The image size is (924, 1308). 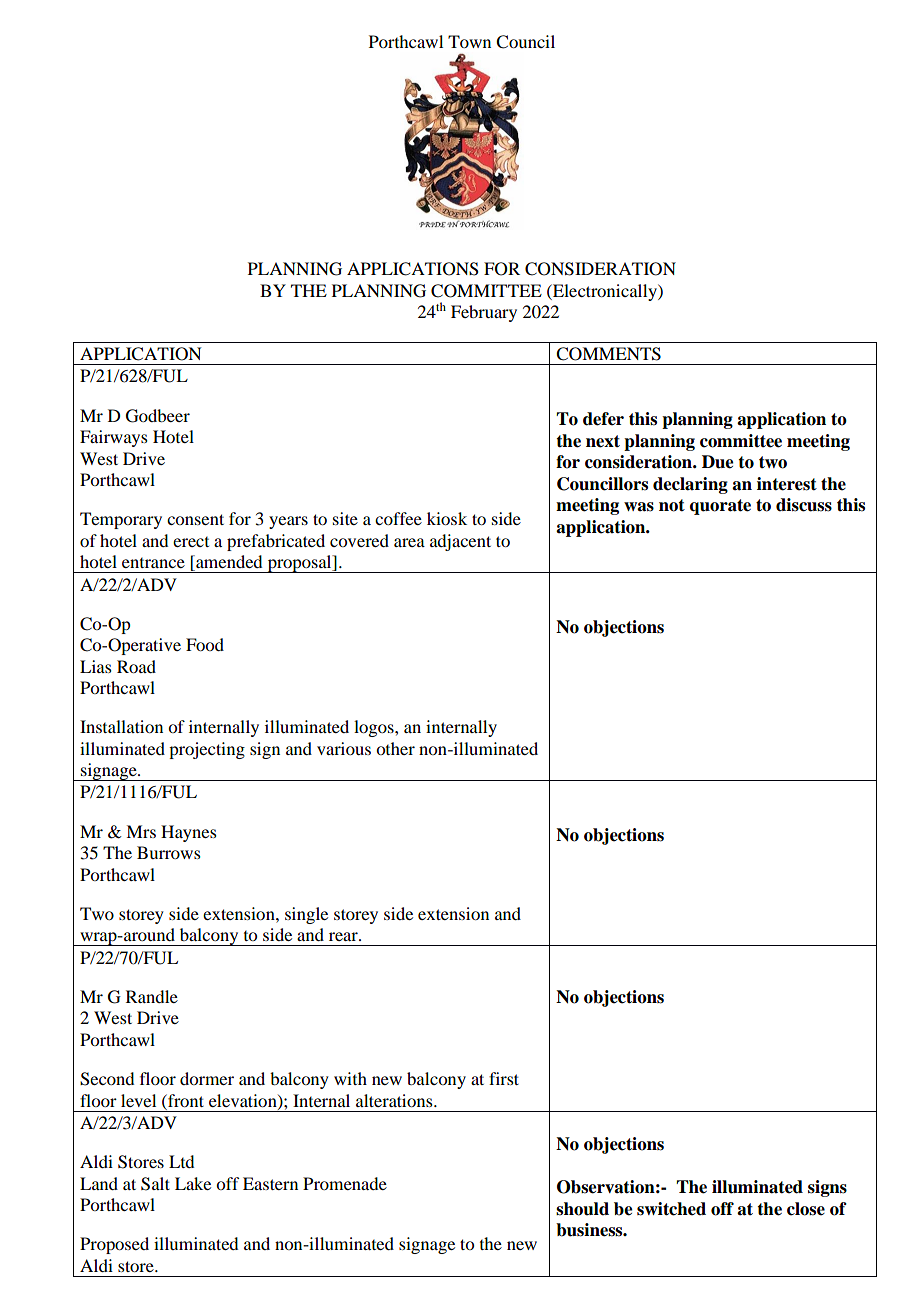 What do you see at coordinates (672, 505) in the image?
I see `not` at bounding box center [672, 505].
